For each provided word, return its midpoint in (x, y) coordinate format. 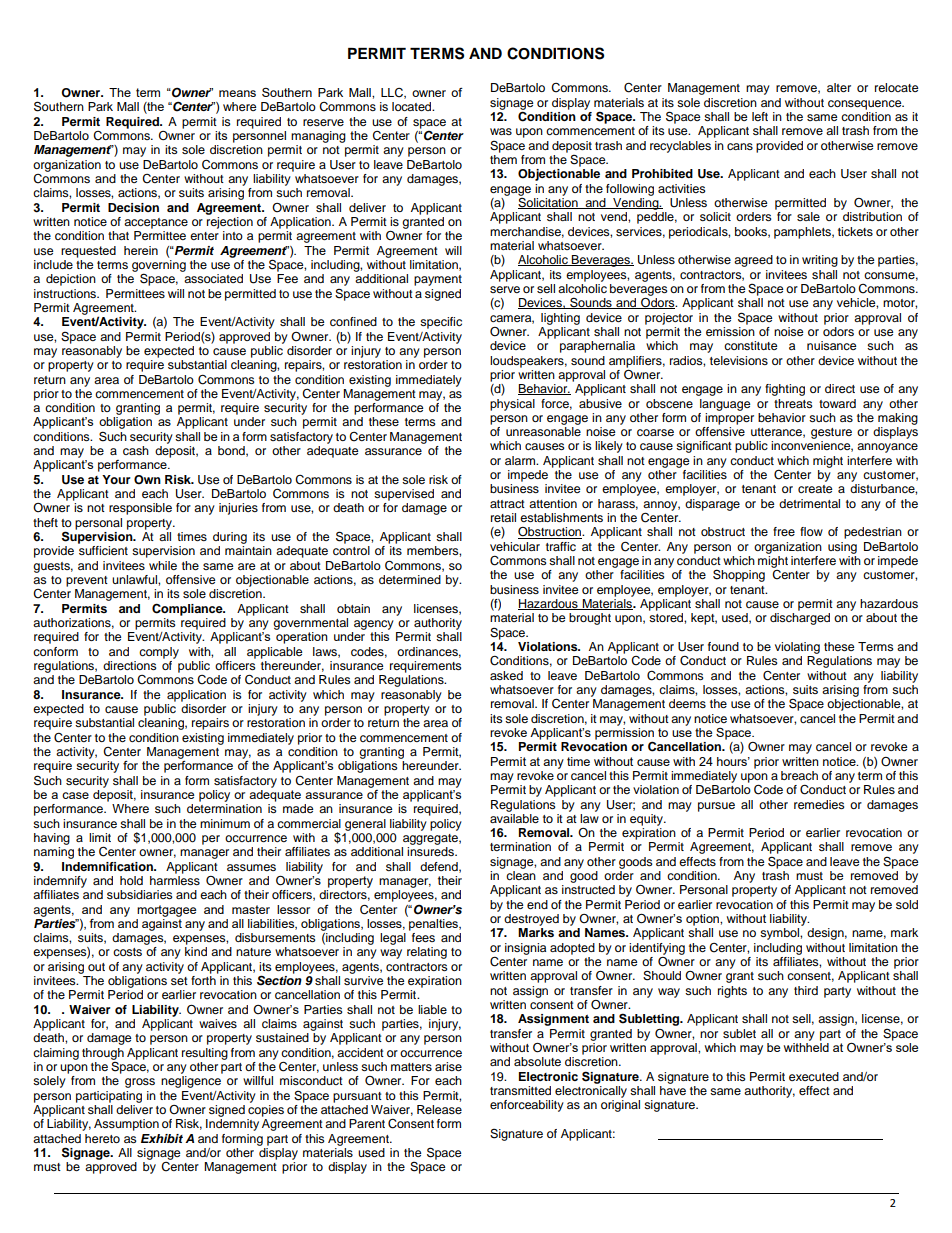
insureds (431, 851)
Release (439, 1109)
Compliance (188, 609)
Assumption (126, 1125)
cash (136, 450)
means (237, 93)
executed (814, 1076)
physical (512, 405)
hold (131, 880)
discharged (800, 619)
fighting (785, 390)
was (501, 131)
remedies (819, 804)
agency (374, 625)
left (760, 116)
